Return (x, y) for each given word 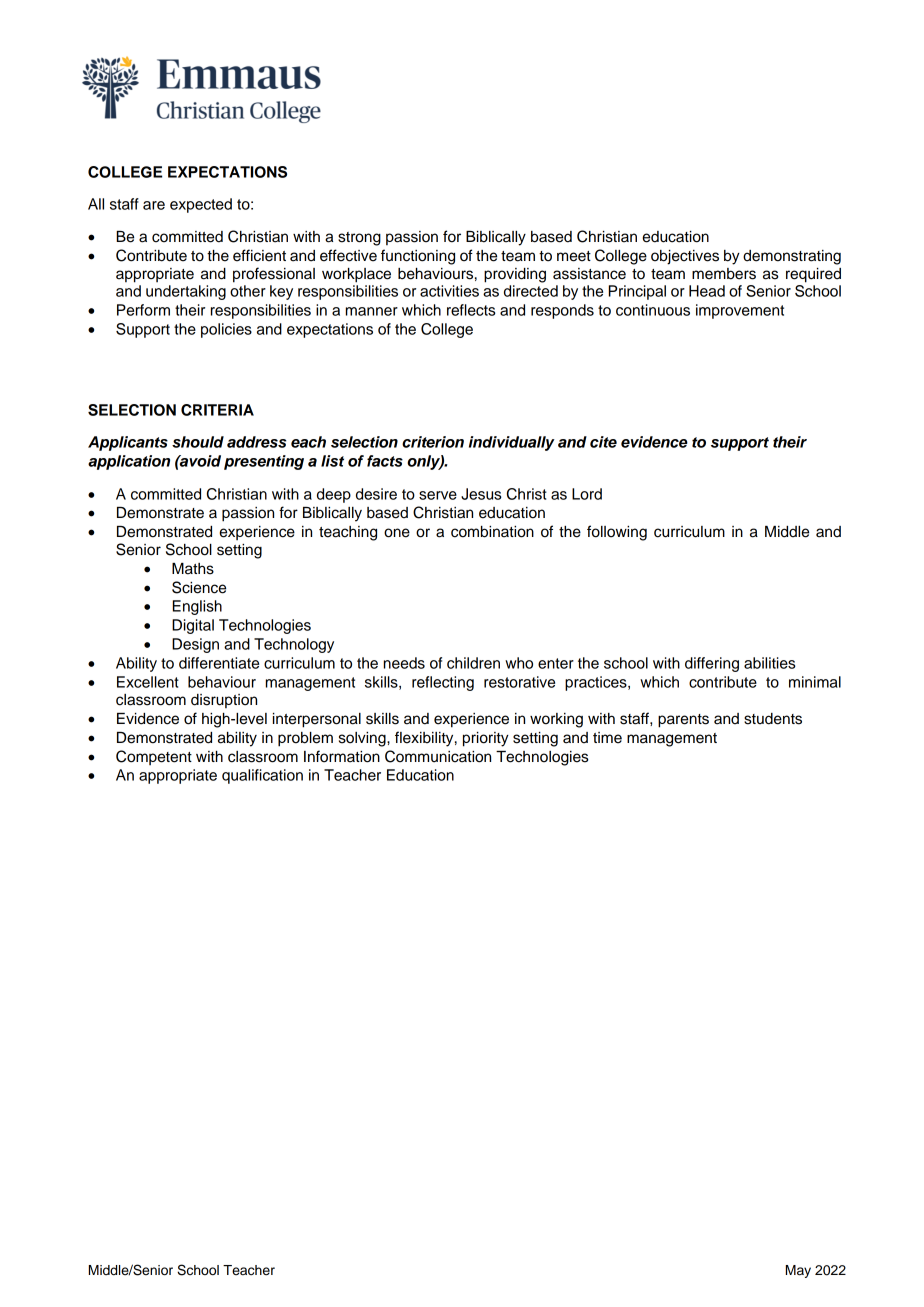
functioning (418, 257)
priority (486, 739)
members (724, 274)
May (798, 1271)
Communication (438, 756)
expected (201, 205)
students (773, 719)
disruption (224, 701)
